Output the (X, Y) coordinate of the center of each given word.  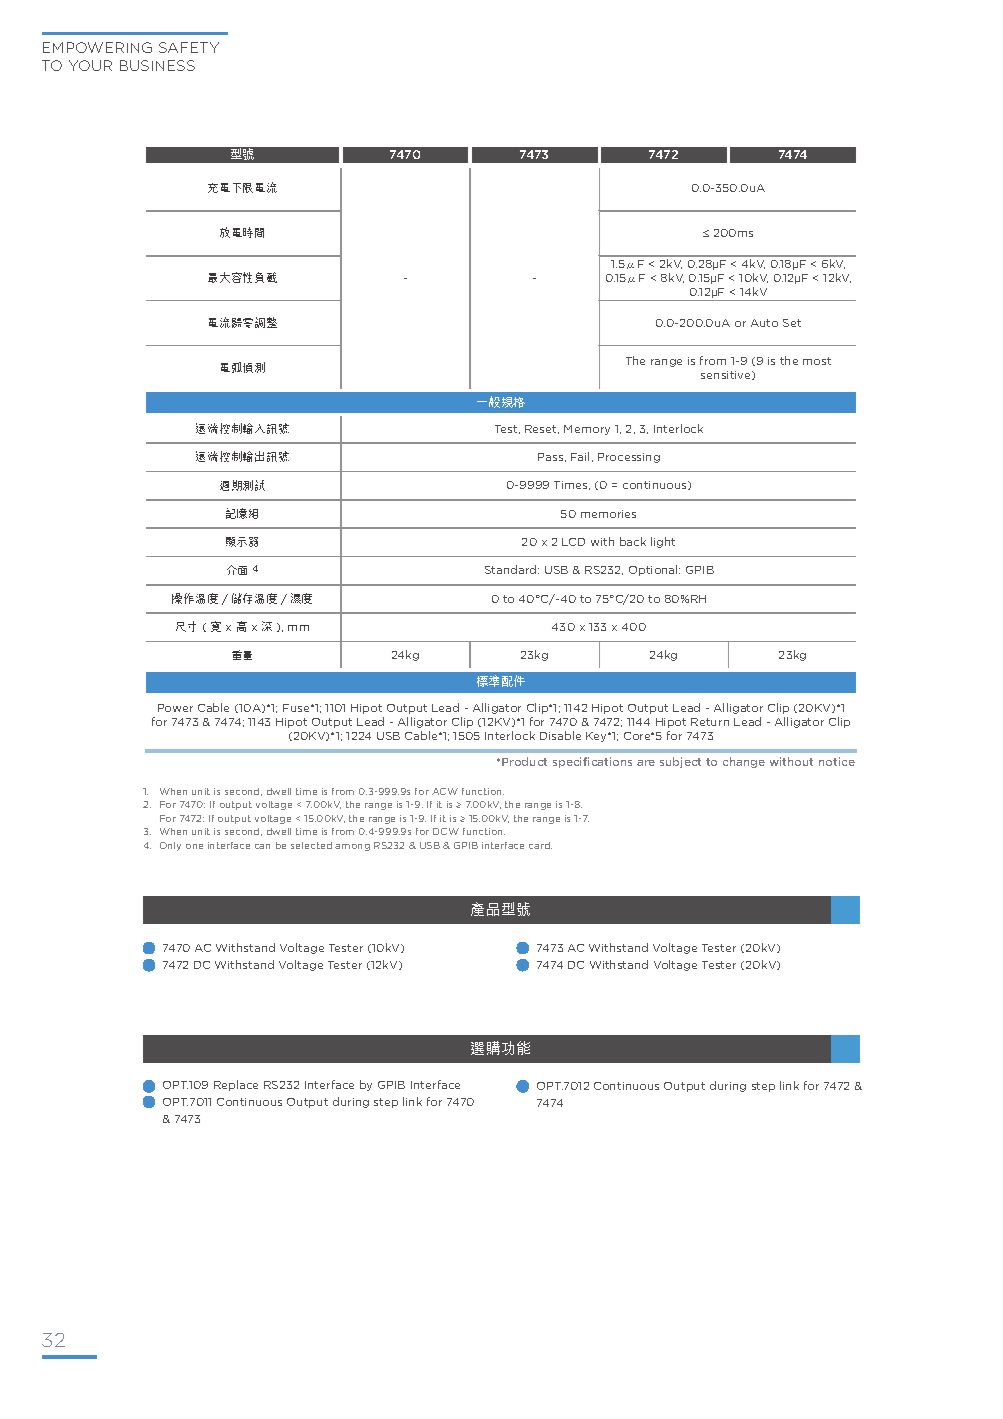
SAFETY (189, 47)
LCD (573, 542)
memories (608, 514)
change (744, 762)
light (663, 542)
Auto (764, 323)
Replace (236, 1085)
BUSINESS (157, 65)
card (540, 845)
